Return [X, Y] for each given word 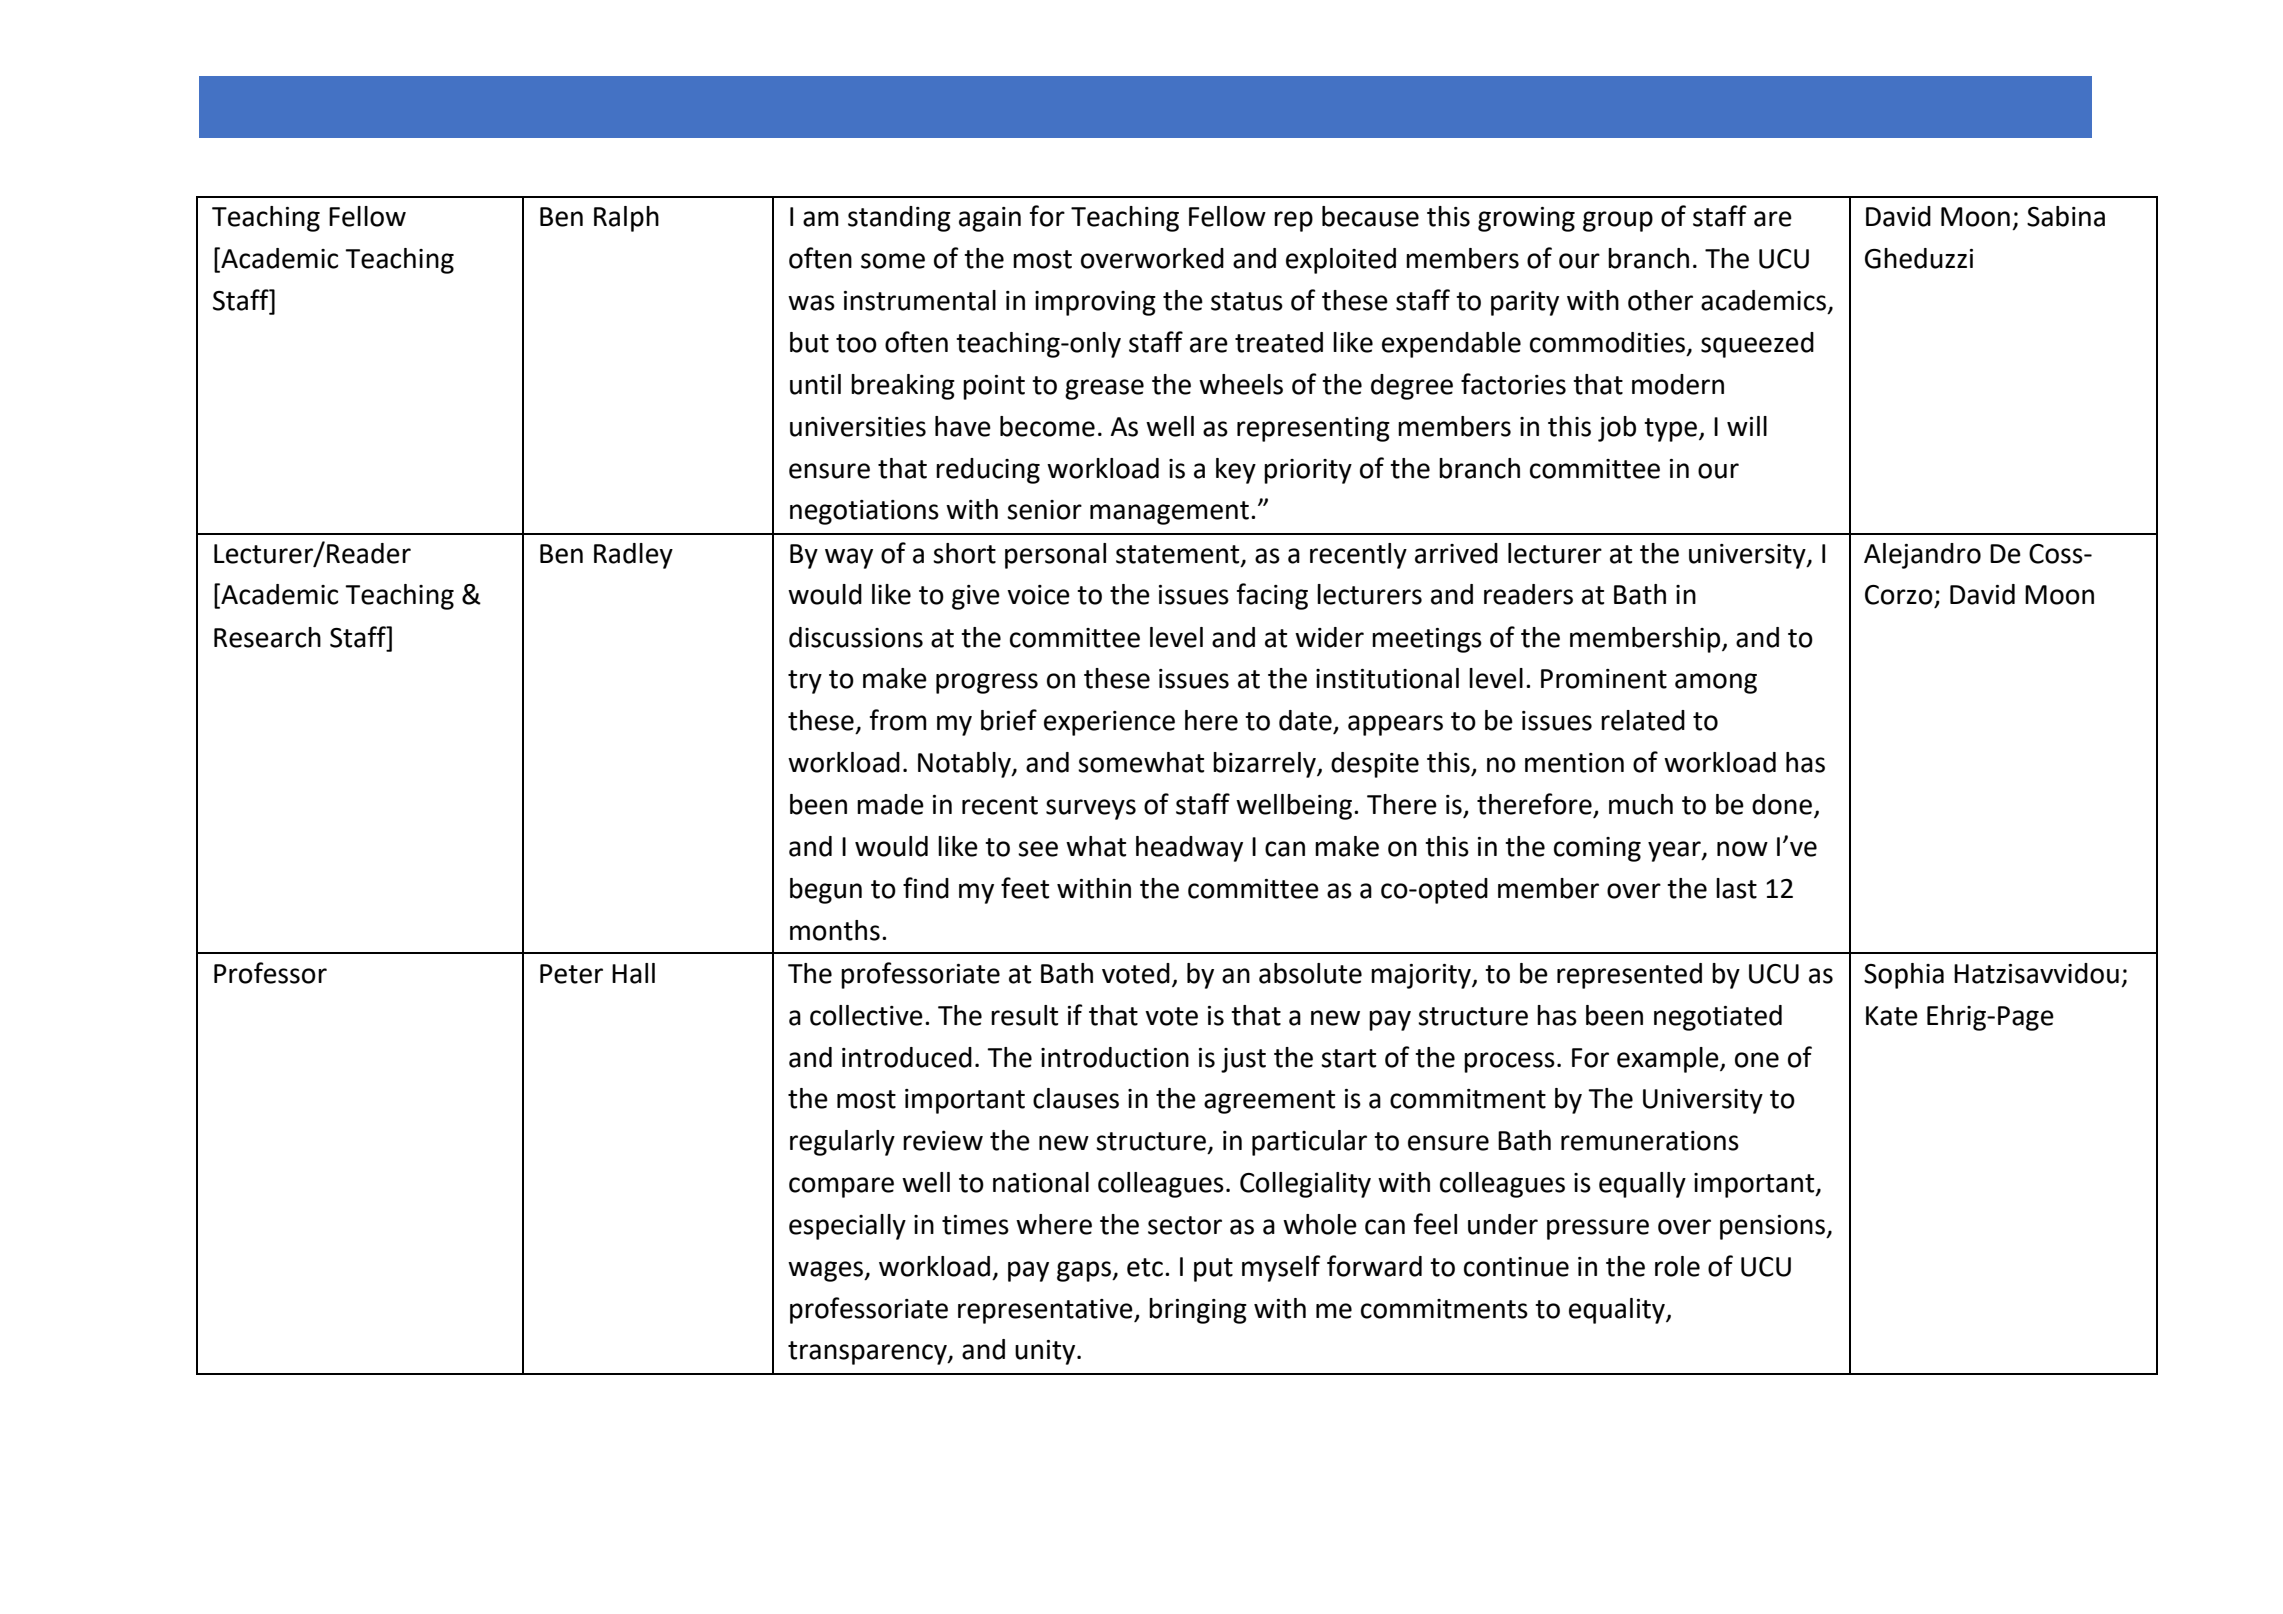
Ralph [626, 219]
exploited [1341, 261]
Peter [571, 974]
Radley [633, 556]
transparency [868, 1353]
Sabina [2066, 216]
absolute [1310, 973]
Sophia [1904, 976]
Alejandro [1922, 556]
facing [1272, 596]
